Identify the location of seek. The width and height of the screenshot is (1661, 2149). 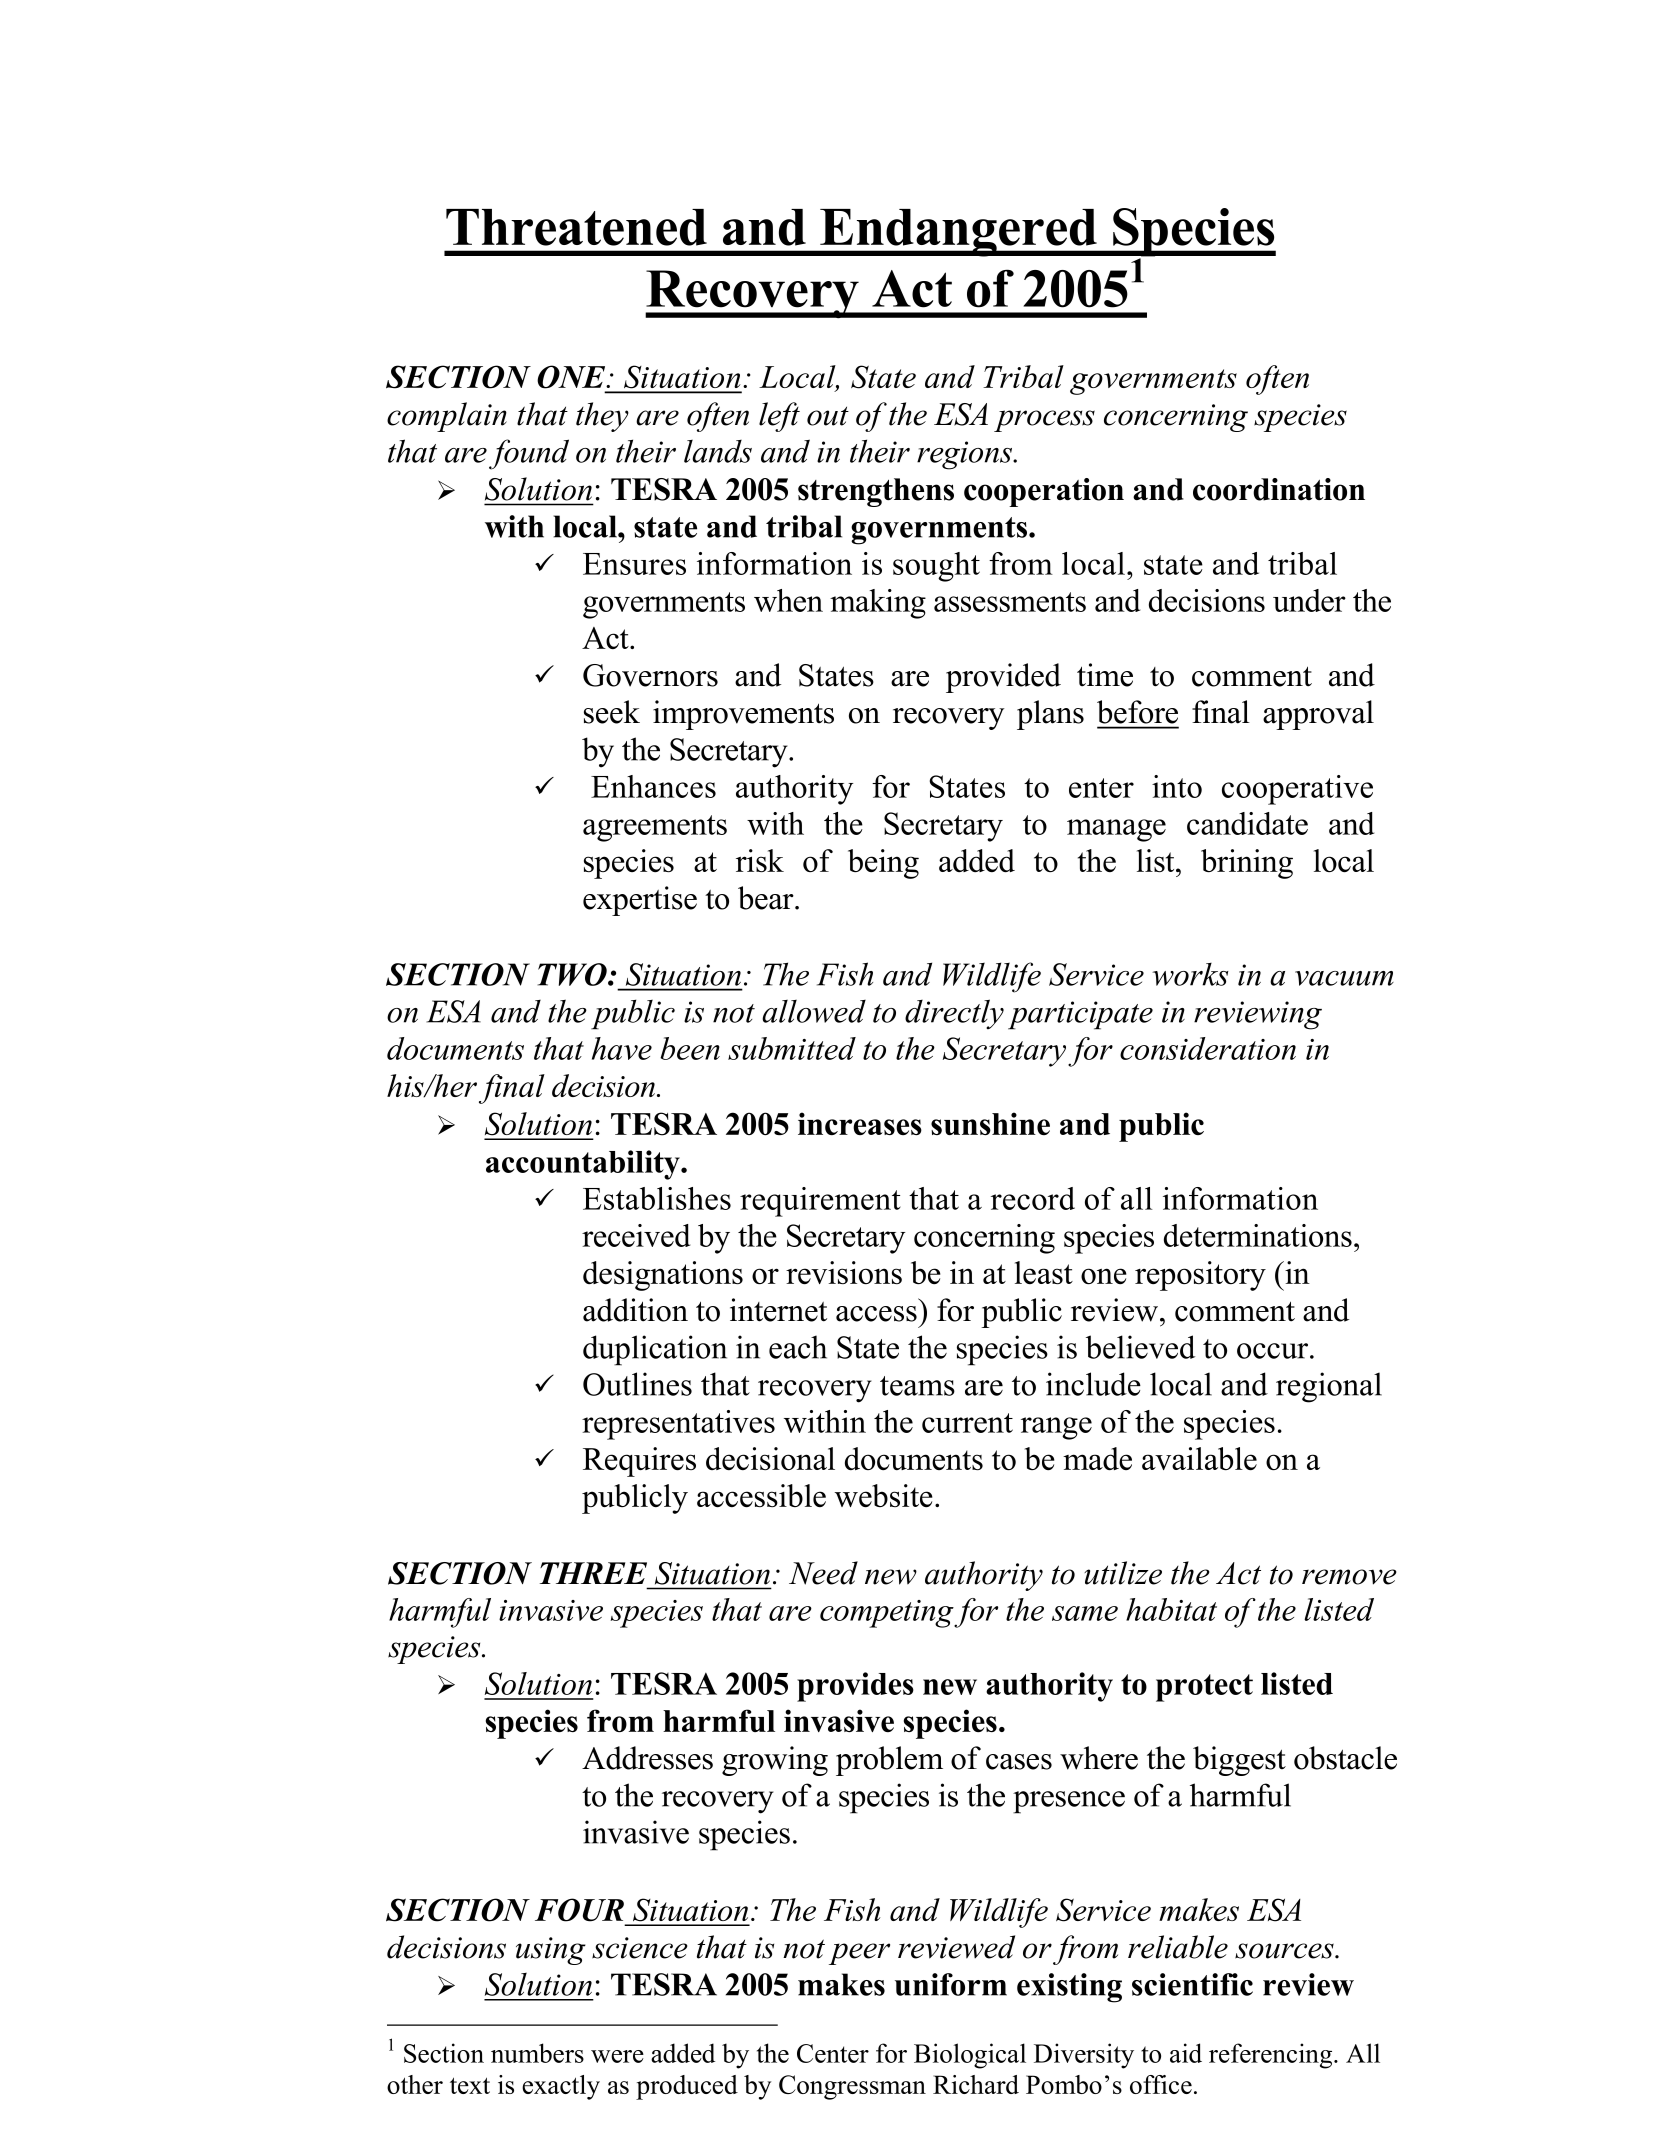
(612, 712).
